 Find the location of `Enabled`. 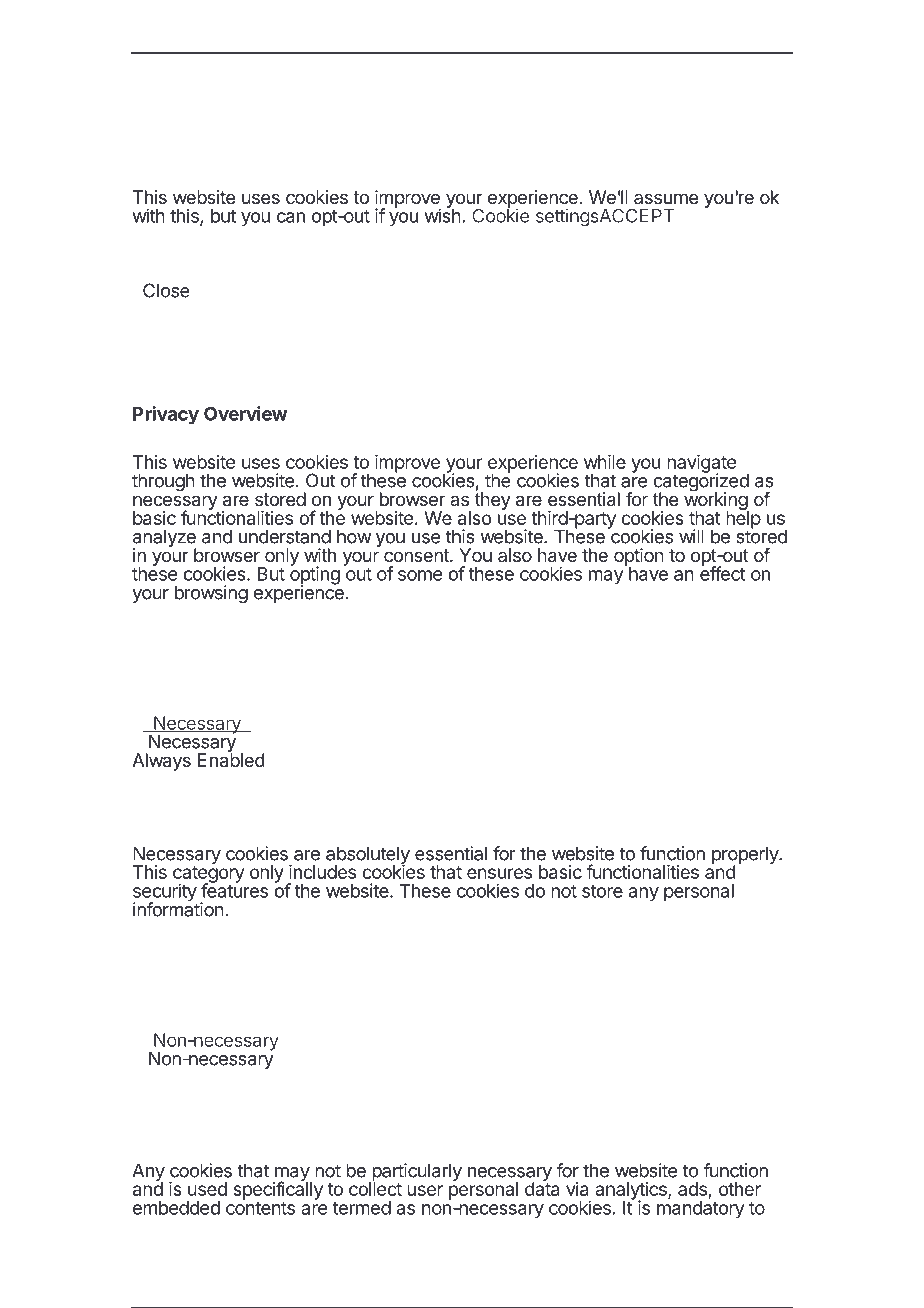

Enabled is located at coordinates (231, 759).
